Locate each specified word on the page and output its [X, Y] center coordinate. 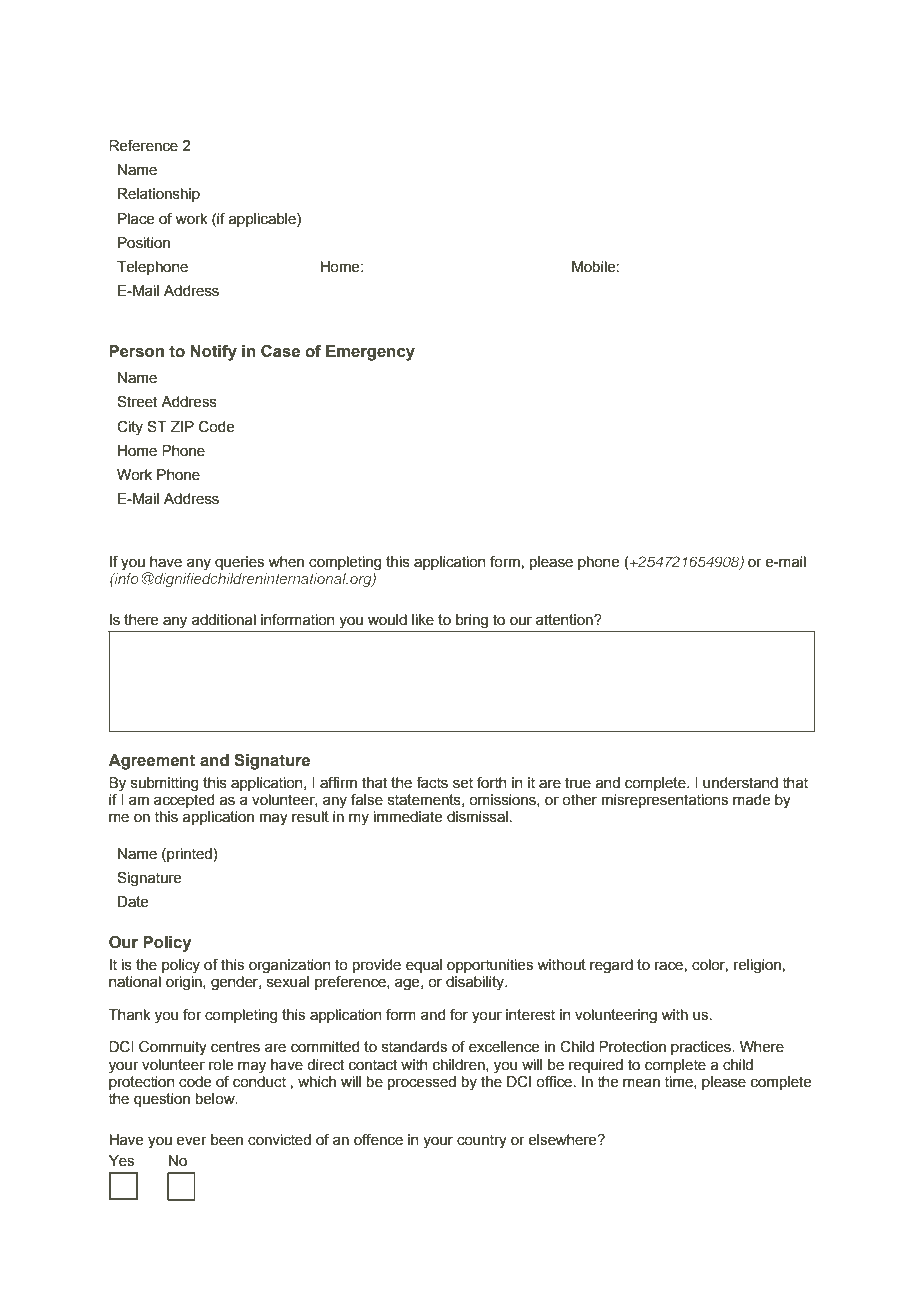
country [482, 1141]
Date [133, 902]
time [679, 1082]
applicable [263, 220]
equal [424, 966]
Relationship [159, 195]
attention [565, 620]
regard [611, 966]
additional [224, 620]
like [423, 620]
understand [740, 783]
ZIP [182, 426]
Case [280, 351]
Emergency [370, 353]
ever [191, 1141]
